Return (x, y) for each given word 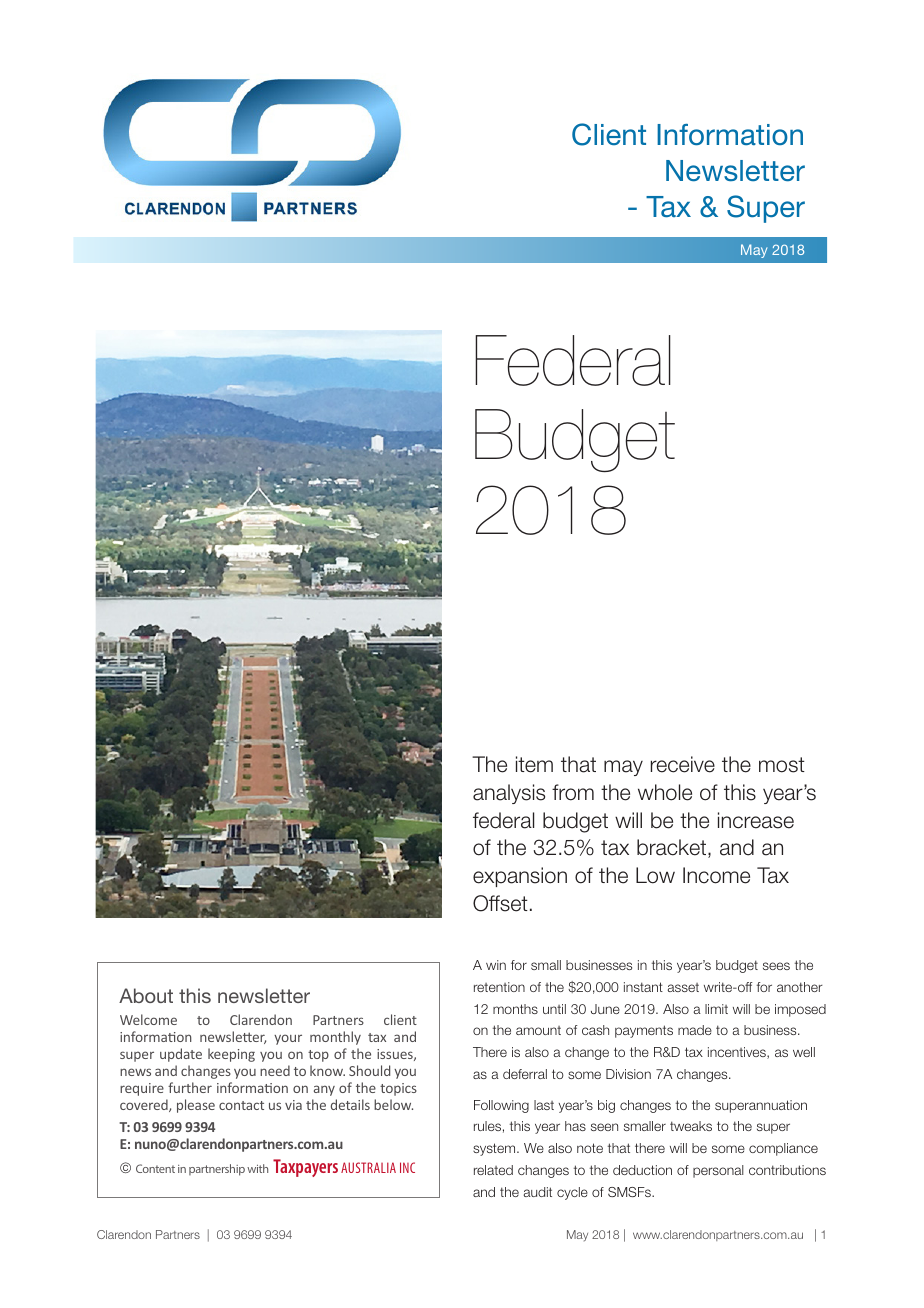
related (493, 1170)
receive (683, 764)
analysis (509, 794)
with (257, 1168)
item (534, 764)
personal (718, 1171)
